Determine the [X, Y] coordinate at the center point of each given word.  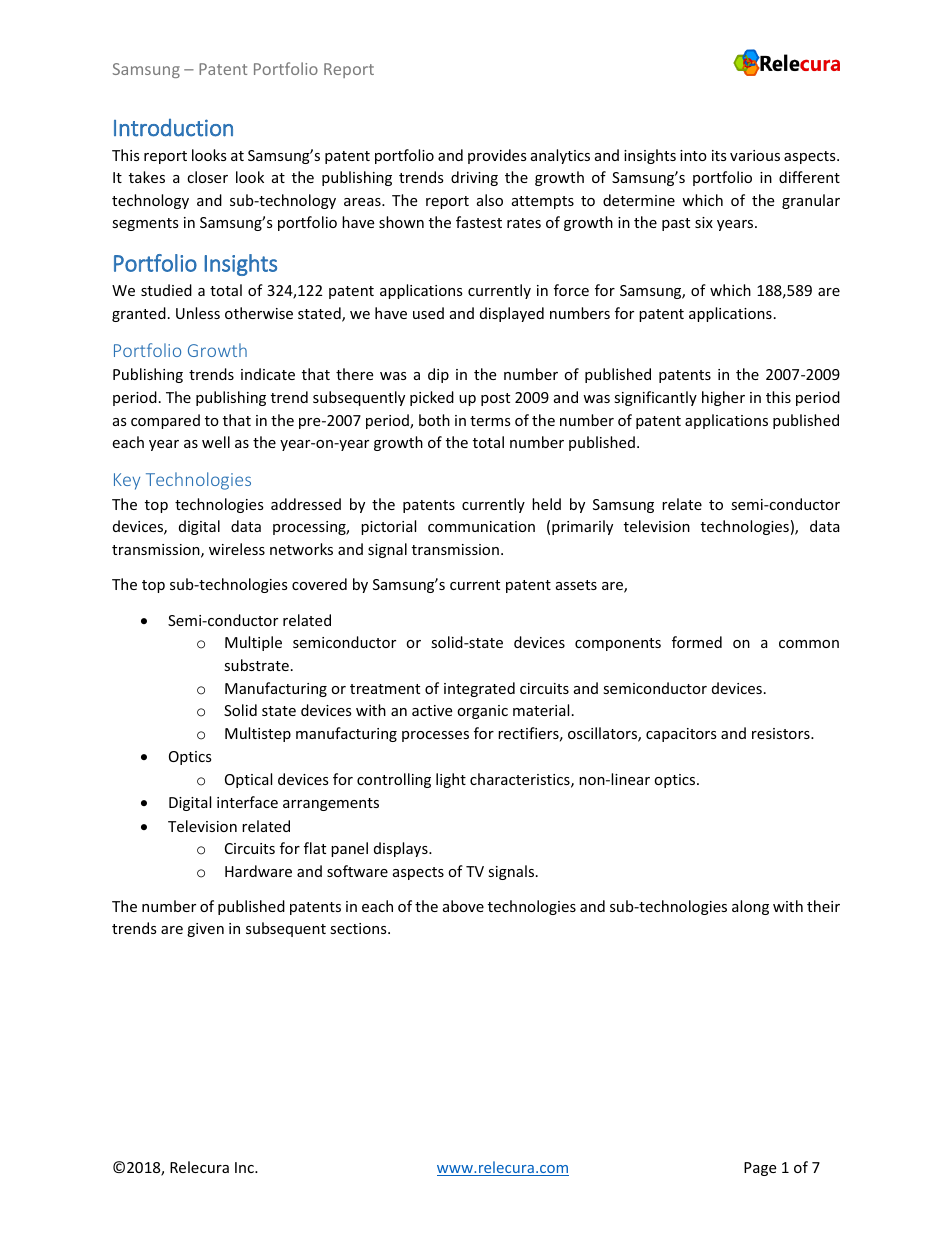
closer [207, 177]
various [755, 155]
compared [165, 421]
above [463, 906]
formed [697, 642]
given [205, 930]
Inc [245, 1167]
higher [723, 398]
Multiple [253, 643]
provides [497, 156]
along [750, 907]
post [495, 399]
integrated [479, 689]
